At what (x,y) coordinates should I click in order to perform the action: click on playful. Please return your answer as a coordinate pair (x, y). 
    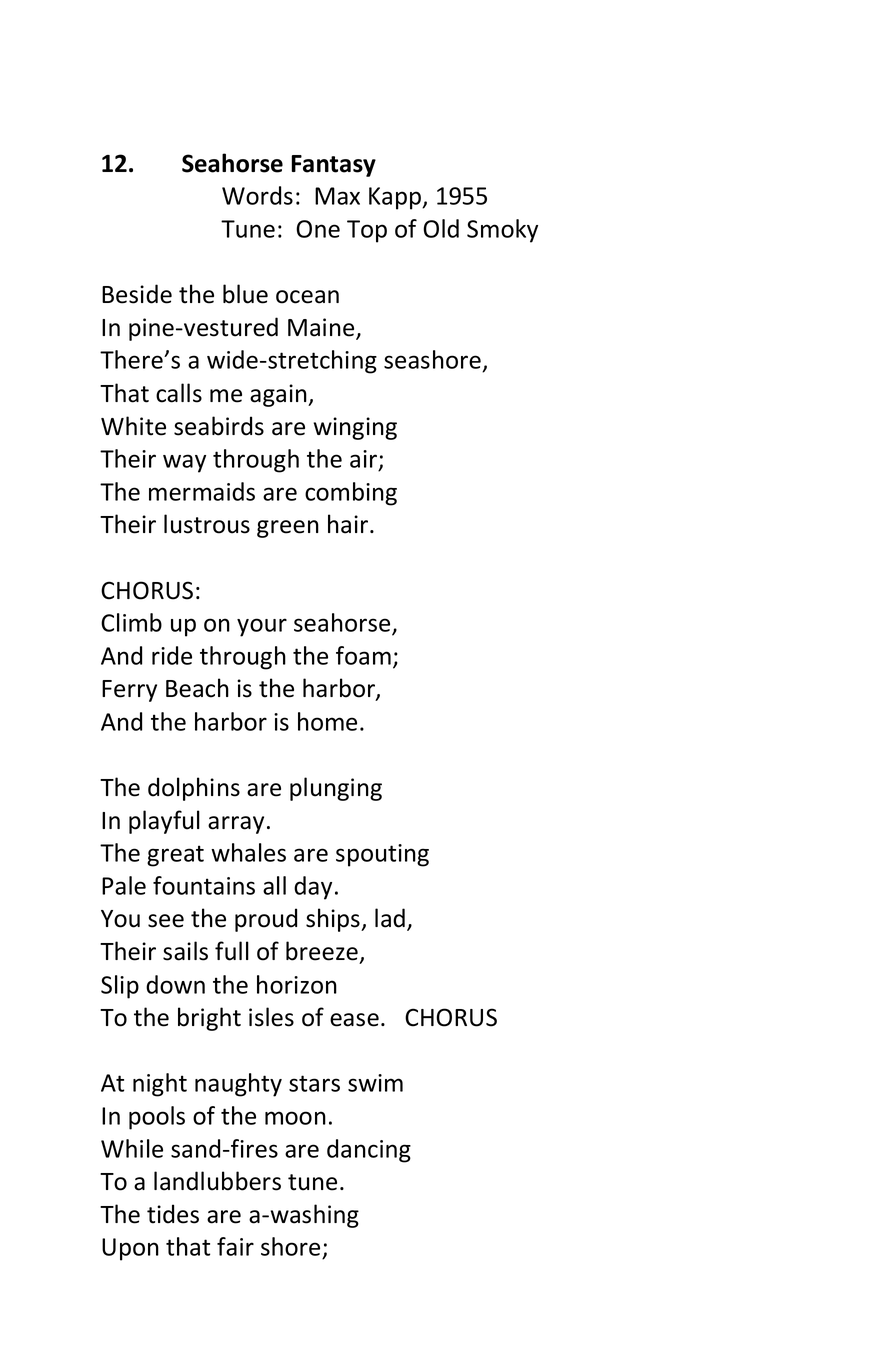
    Looking at the image, I should click on (164, 822).
